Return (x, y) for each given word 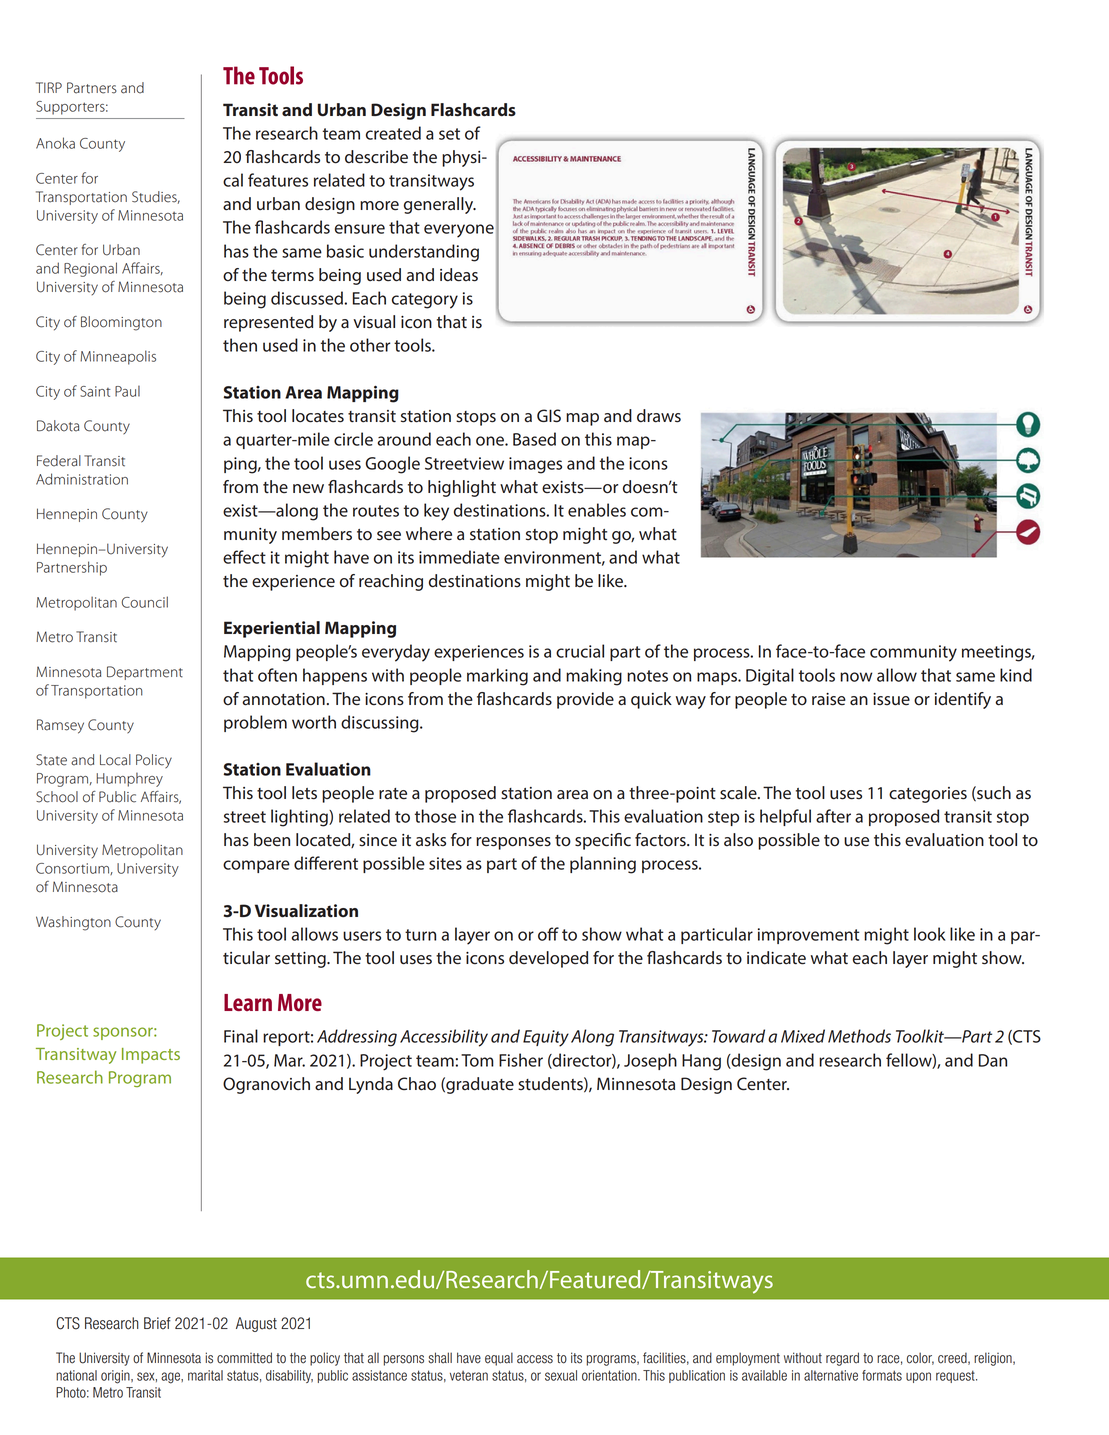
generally (440, 205)
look (930, 934)
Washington (73, 923)
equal (499, 1359)
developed (548, 959)
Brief (157, 1323)
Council (144, 602)
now (856, 677)
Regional (90, 269)
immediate (459, 557)
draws (659, 416)
